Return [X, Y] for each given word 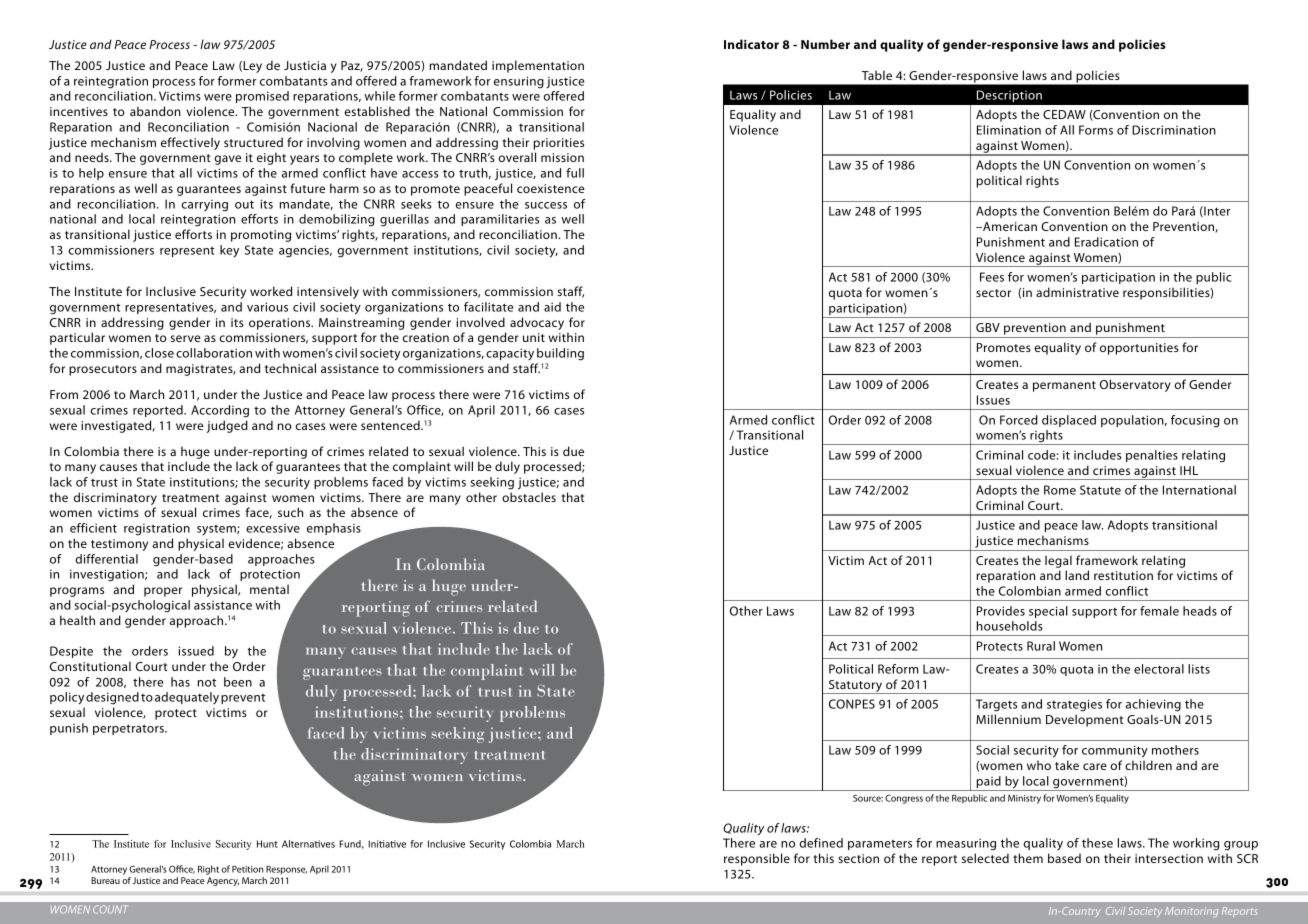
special [1048, 612]
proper [163, 592]
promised [262, 97]
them [1028, 858]
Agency [223, 881]
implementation [538, 66]
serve [185, 338]
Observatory [1135, 385]
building [560, 354]
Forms [1096, 130]
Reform [898, 669]
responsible [757, 859]
